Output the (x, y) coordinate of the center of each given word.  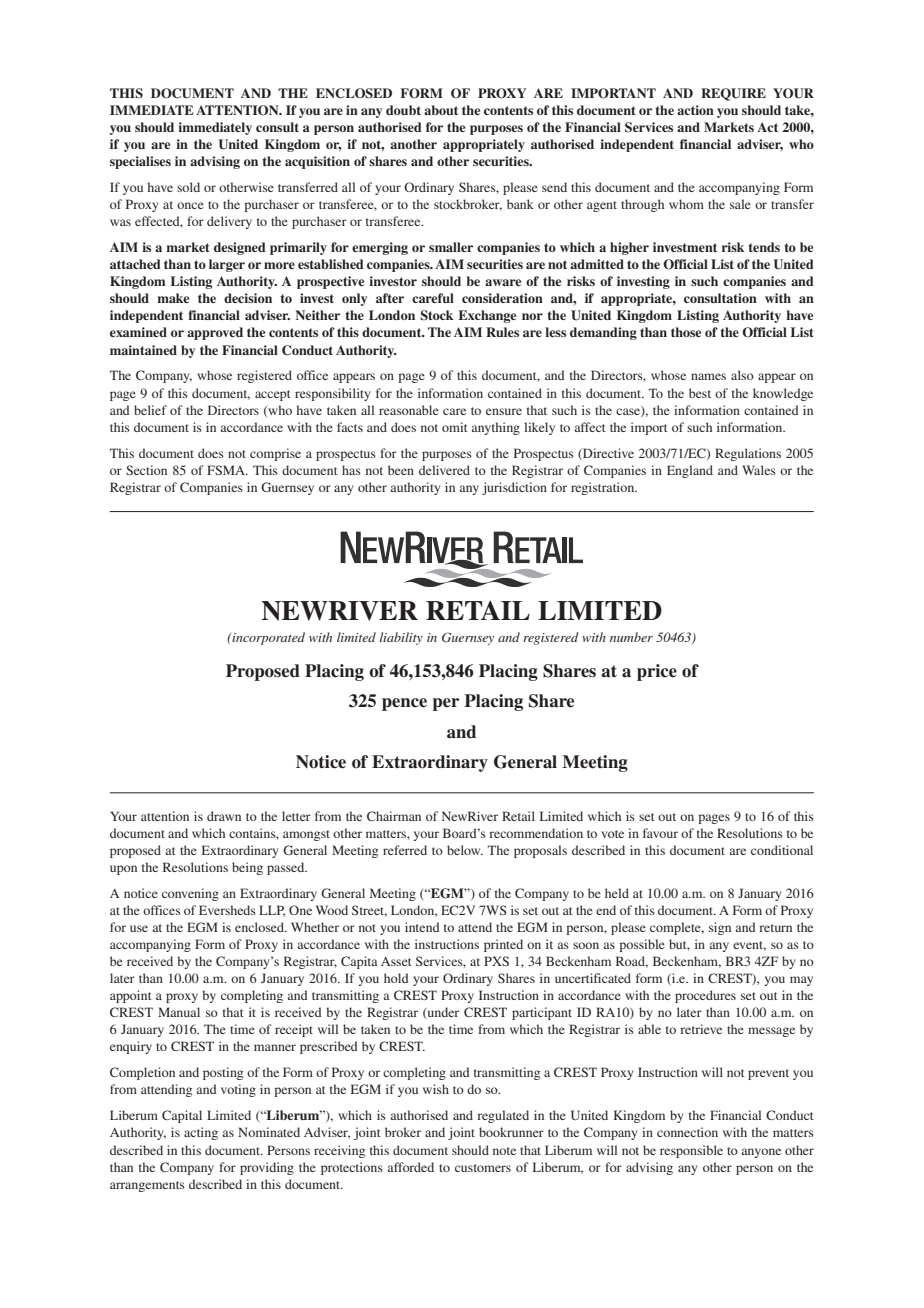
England (690, 471)
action (695, 110)
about (441, 110)
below (465, 850)
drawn (224, 816)
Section (146, 470)
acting (201, 1133)
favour (660, 833)
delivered (444, 470)
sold (188, 187)
